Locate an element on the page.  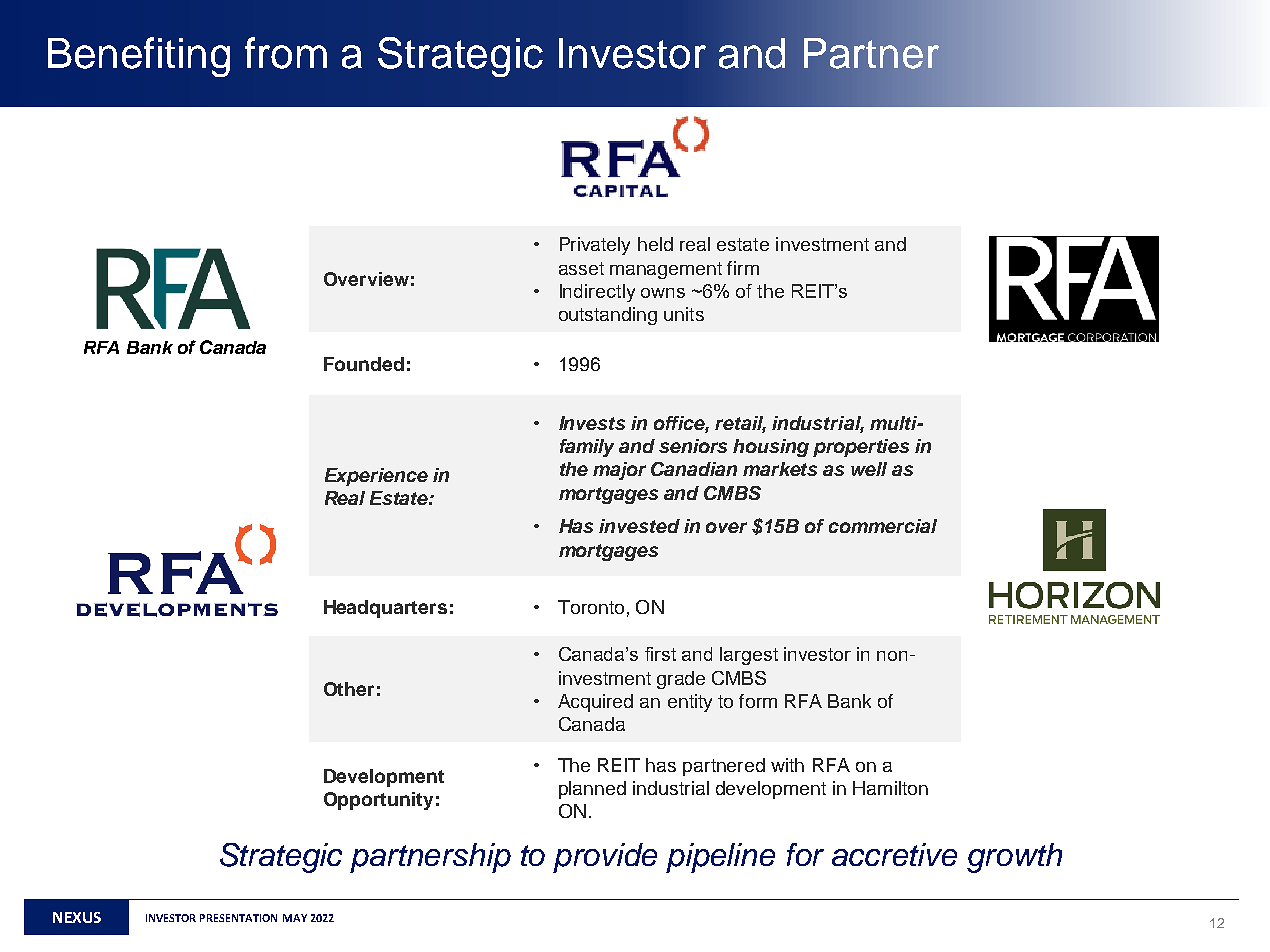
PRESENTATION is located at coordinates (238, 918).
